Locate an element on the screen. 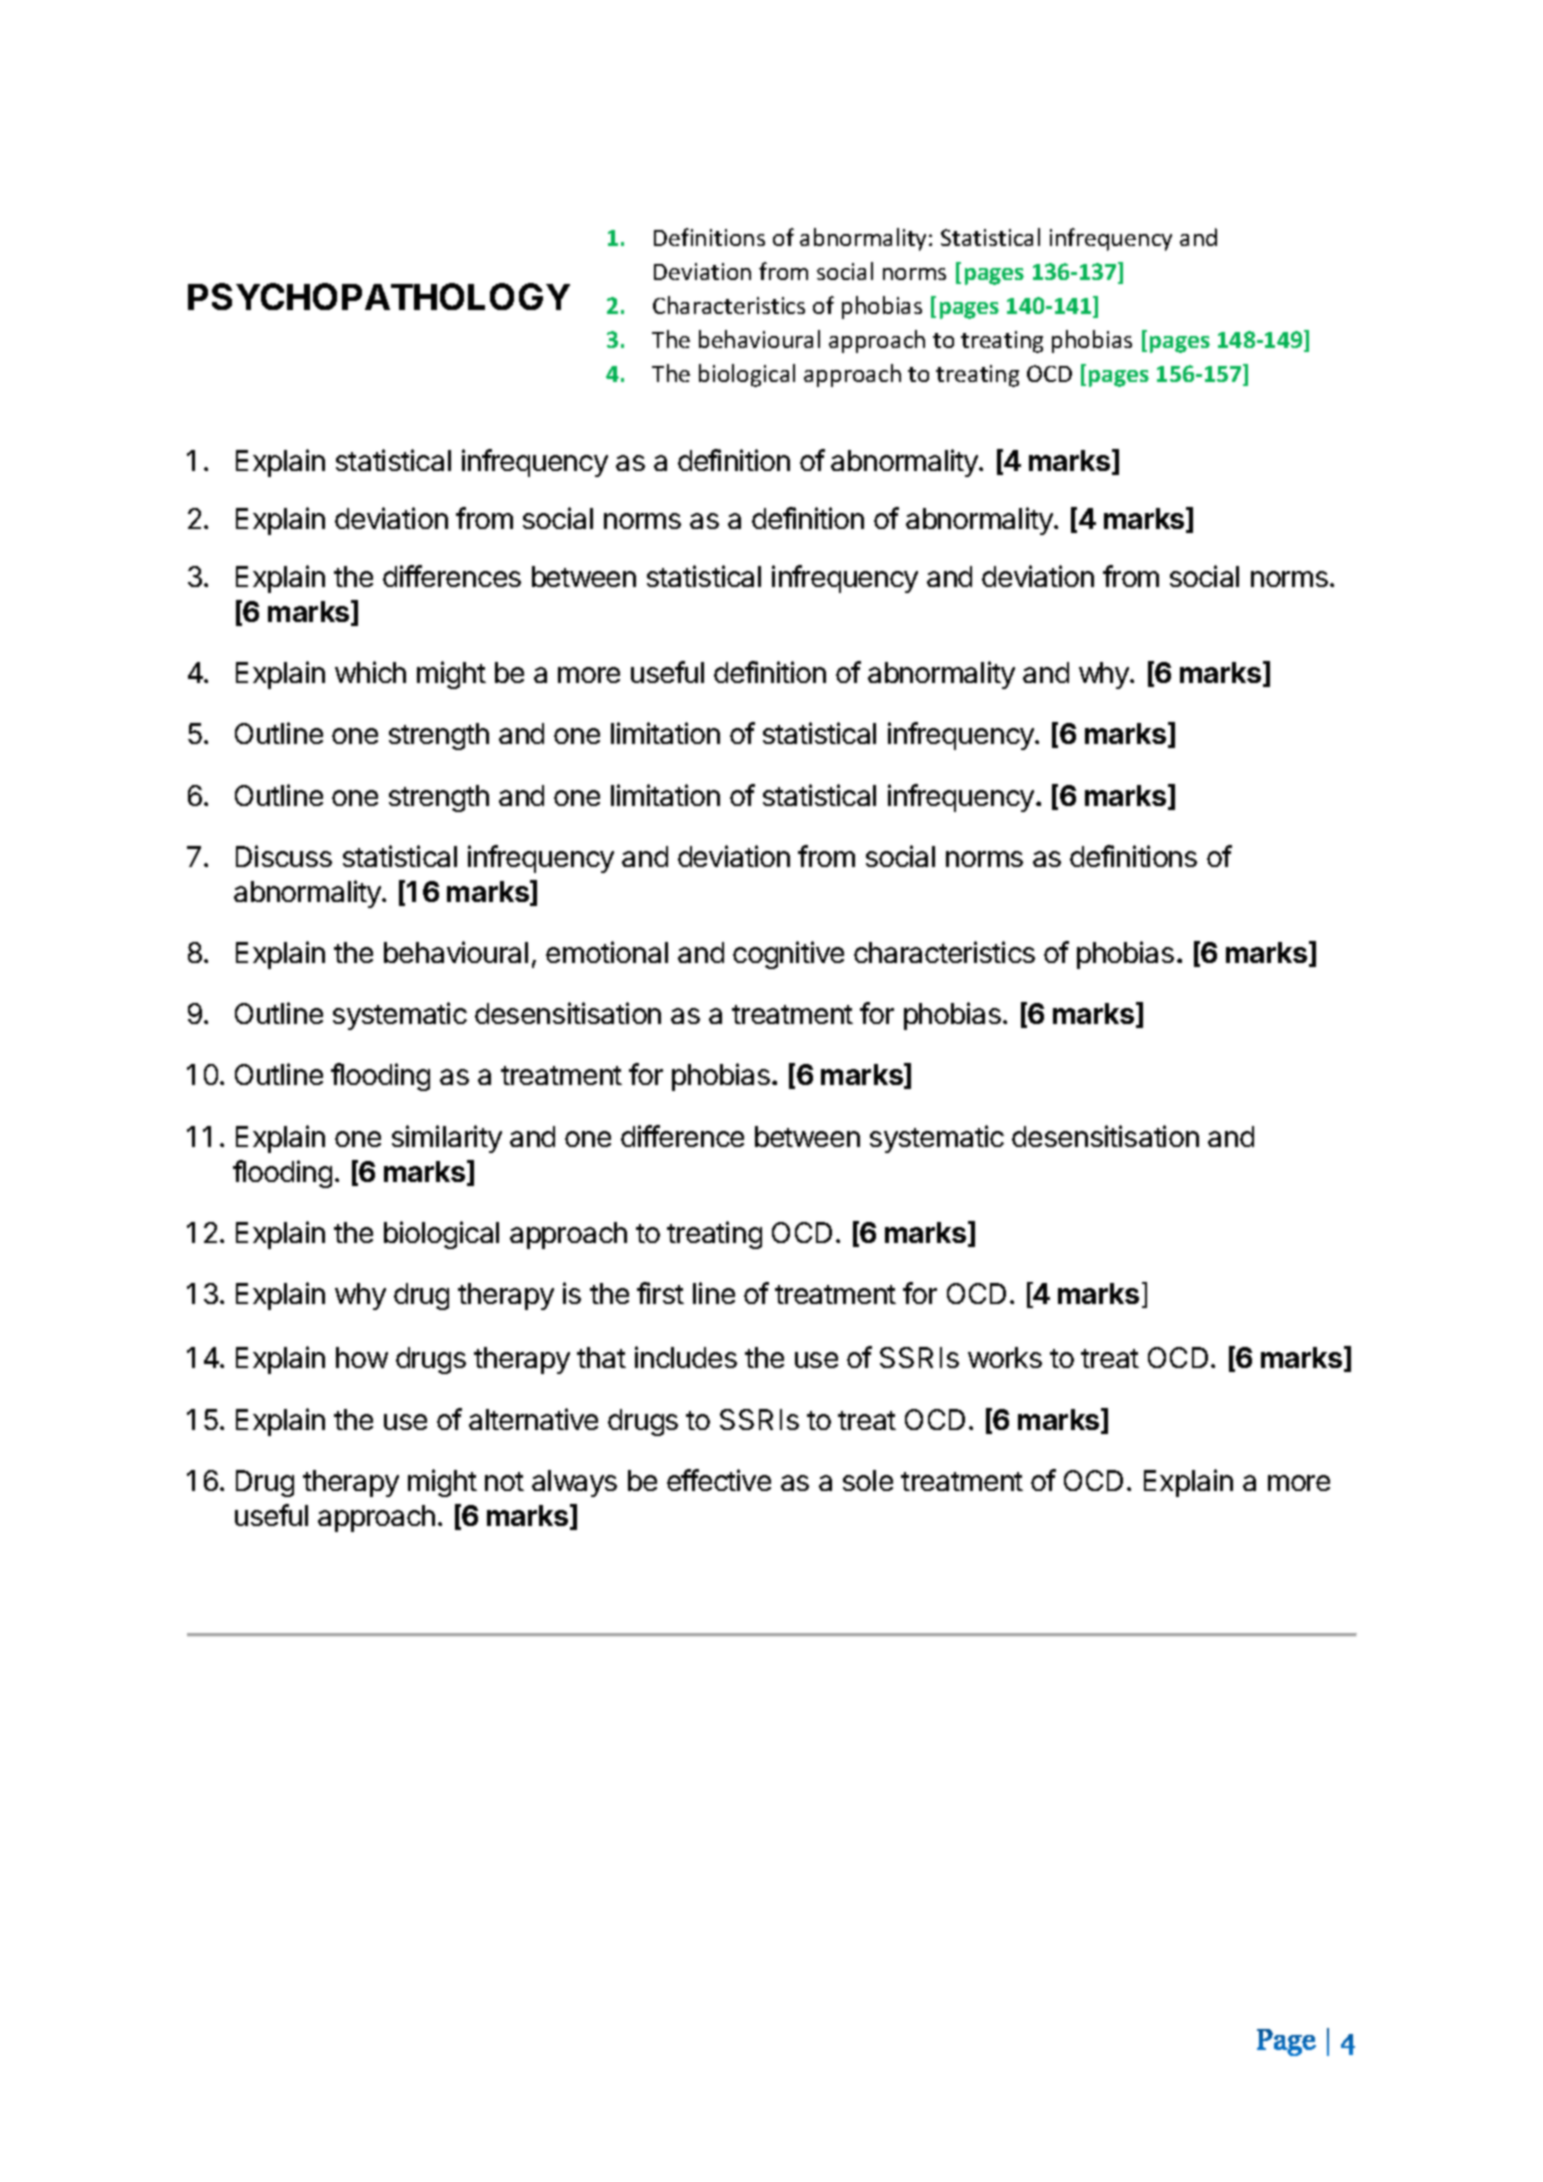 The width and height of the screenshot is (1543, 2182). sole is located at coordinates (868, 1480).
